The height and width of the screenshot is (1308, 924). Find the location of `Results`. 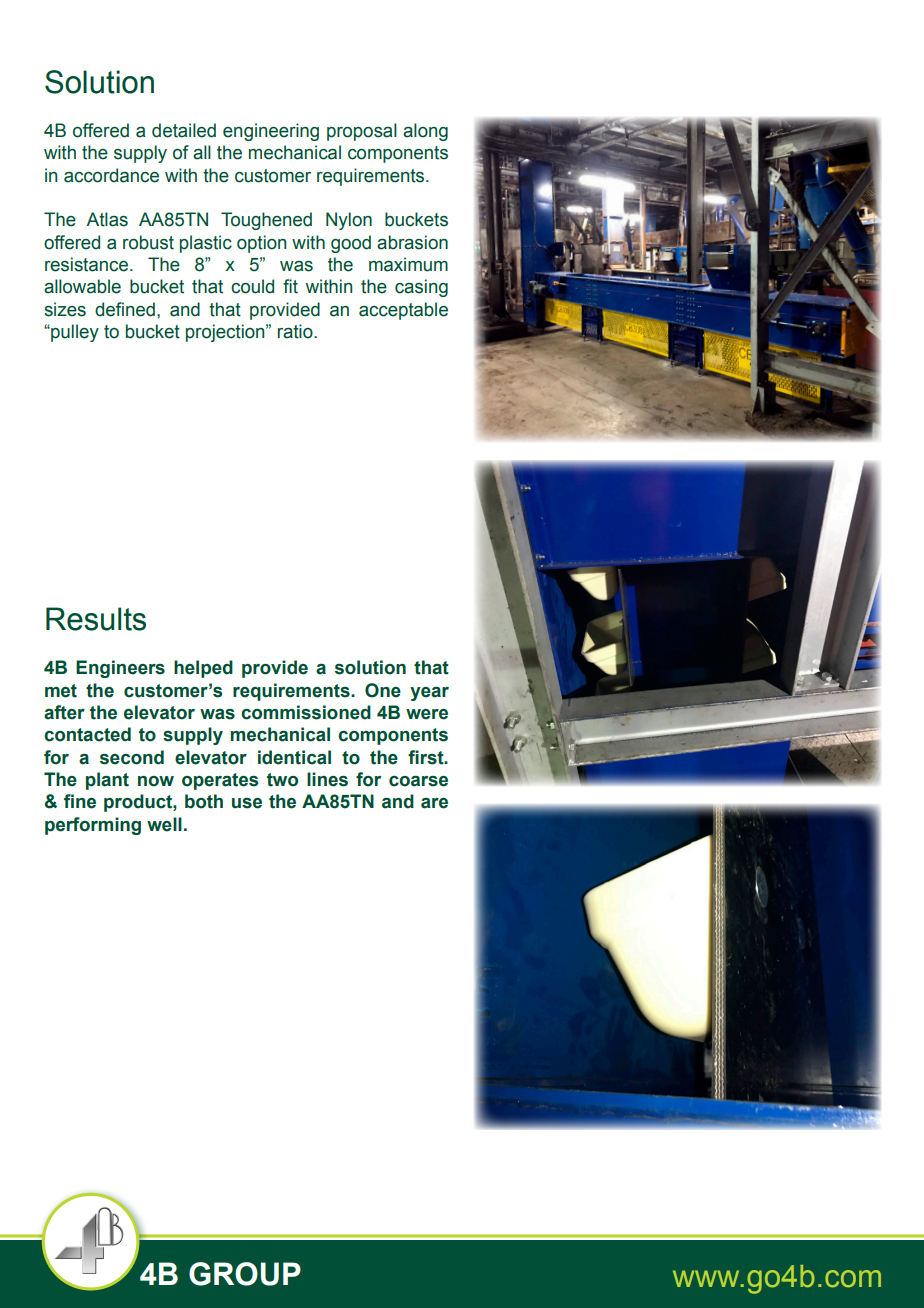

Results is located at coordinates (96, 619).
